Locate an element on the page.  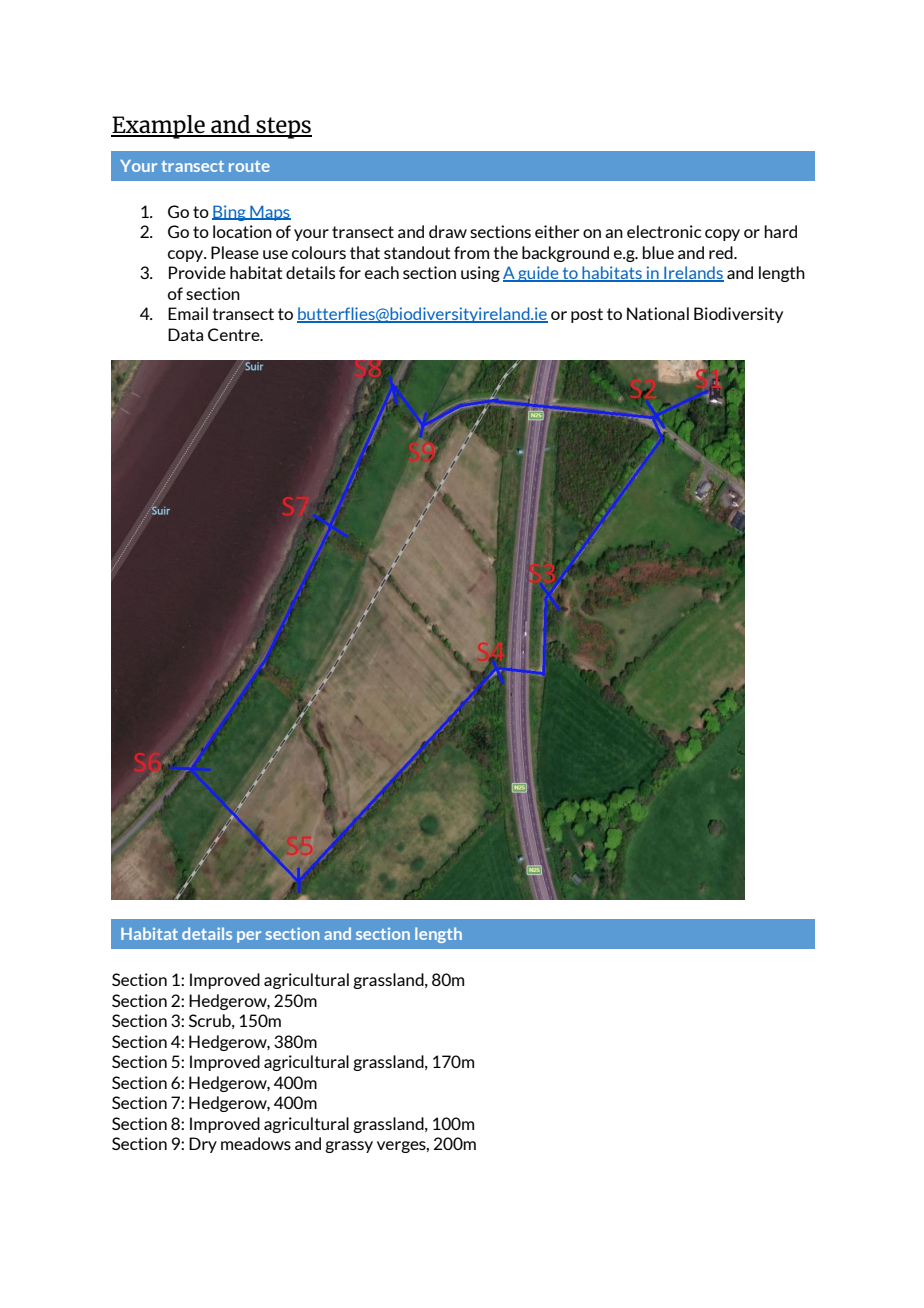
draw is located at coordinates (448, 231).
